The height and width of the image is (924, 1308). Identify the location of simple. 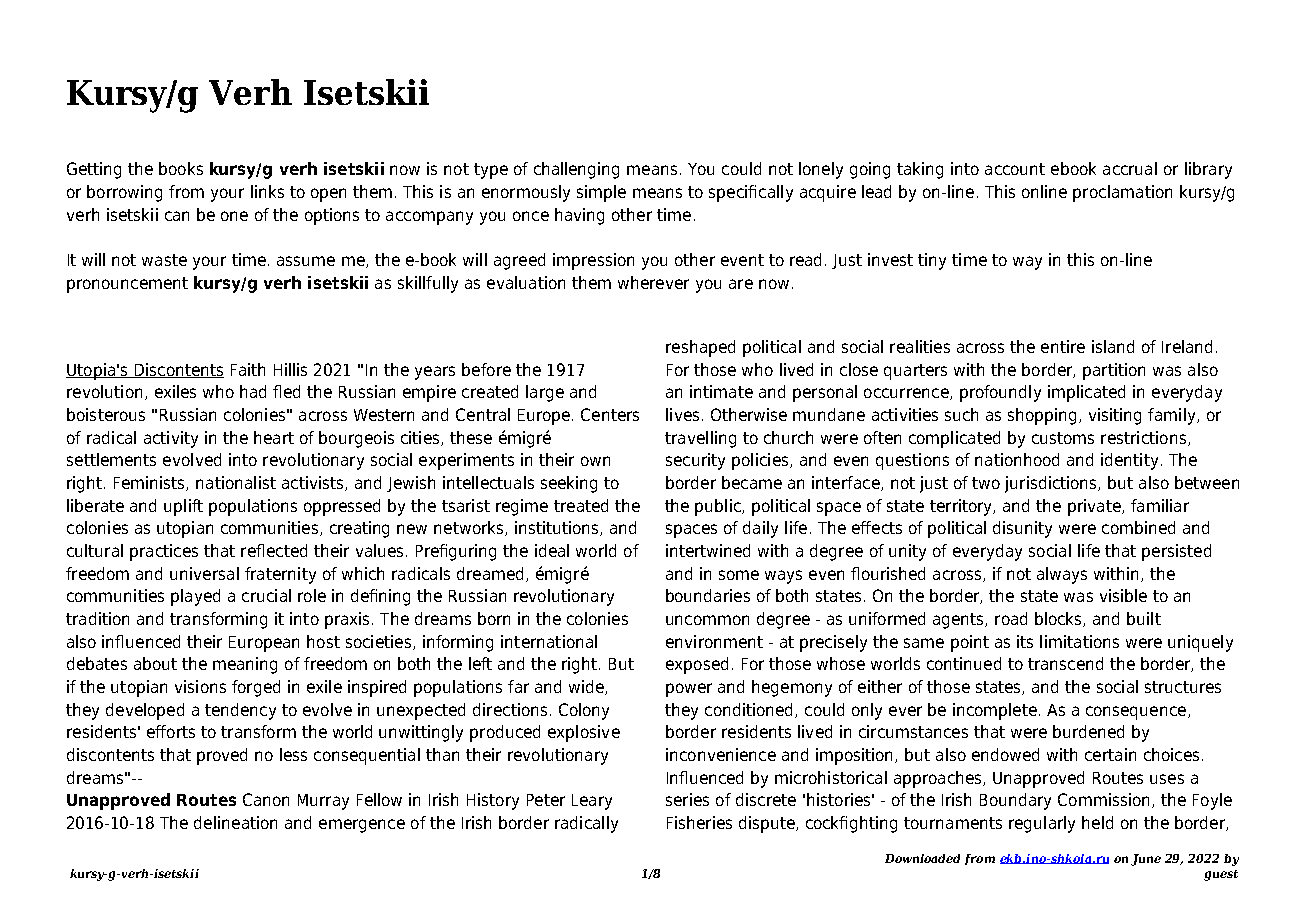
(601, 193).
